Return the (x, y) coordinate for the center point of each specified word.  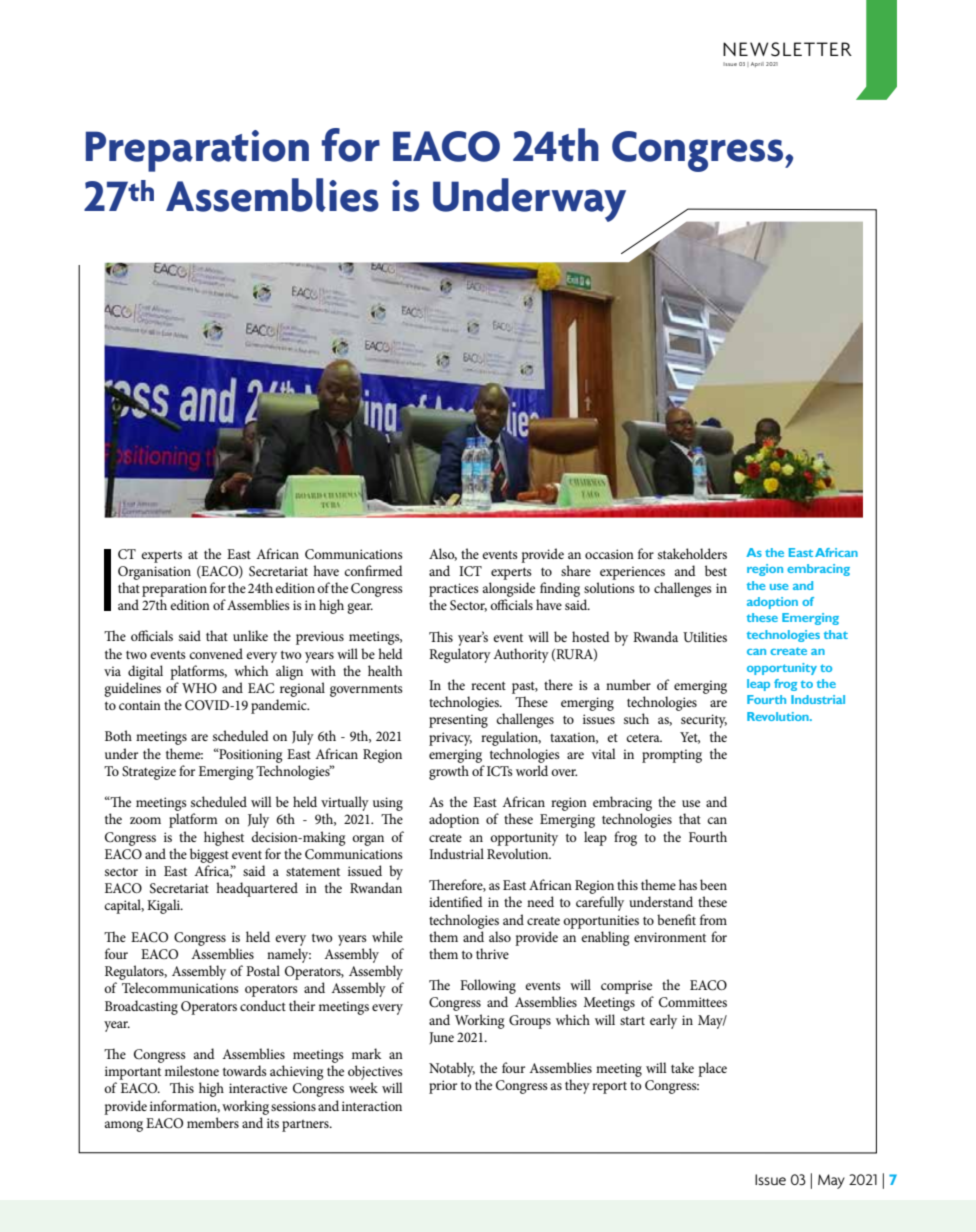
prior (443, 1087)
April (757, 64)
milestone (192, 1070)
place (712, 1069)
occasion (609, 554)
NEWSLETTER (787, 49)
